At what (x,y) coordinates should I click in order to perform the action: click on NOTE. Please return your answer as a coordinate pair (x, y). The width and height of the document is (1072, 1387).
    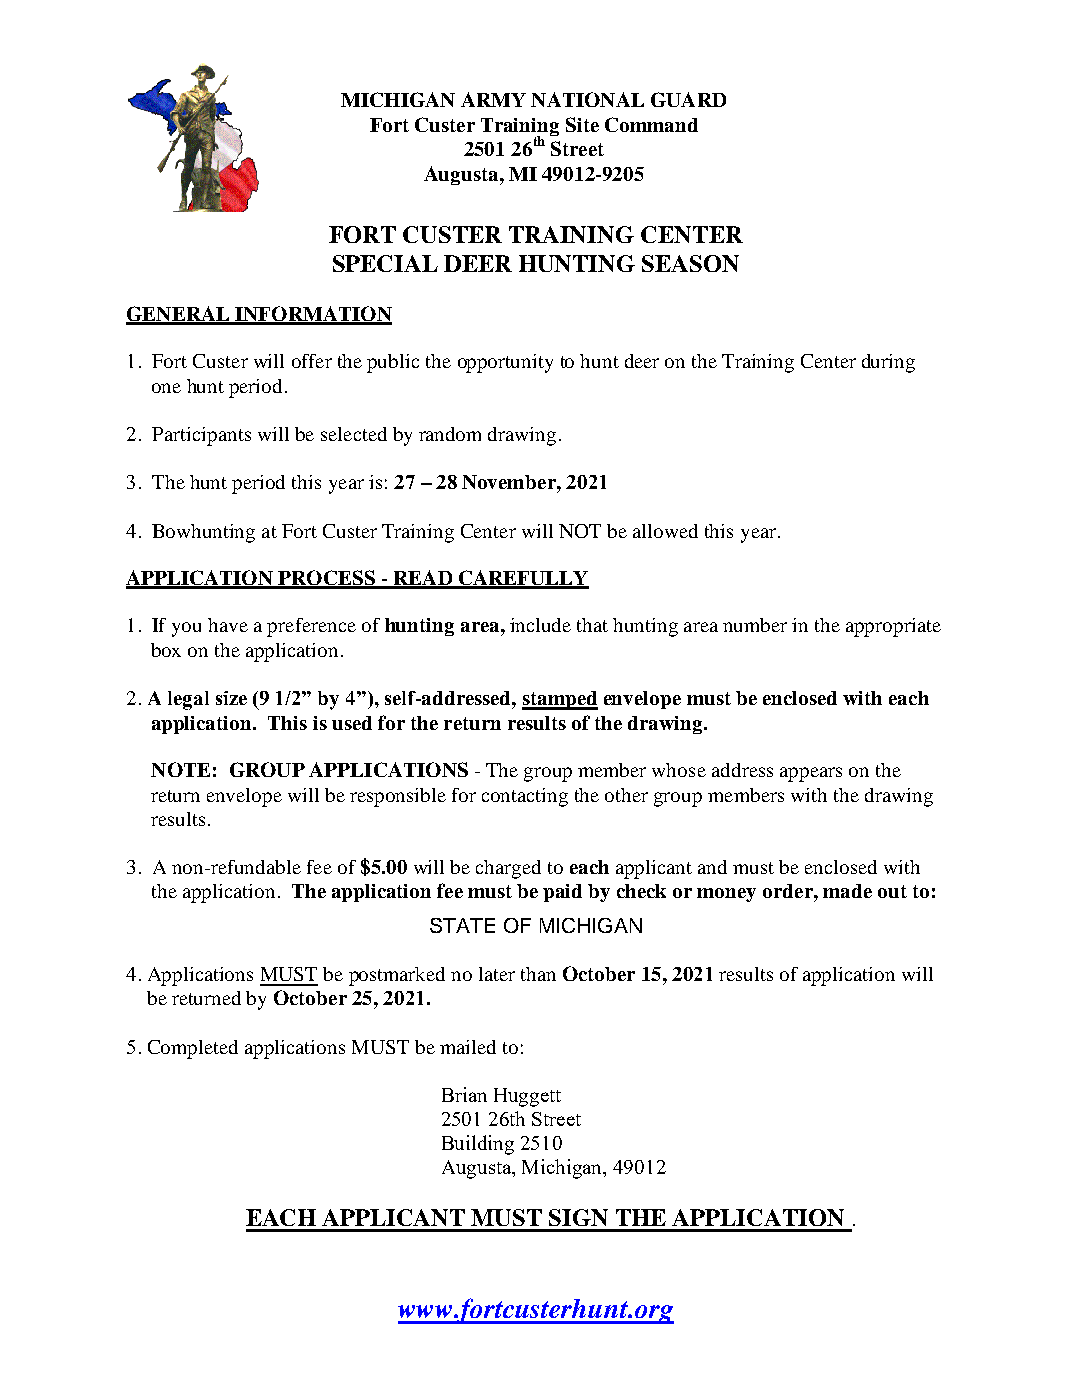
    Looking at the image, I should click on (180, 769).
